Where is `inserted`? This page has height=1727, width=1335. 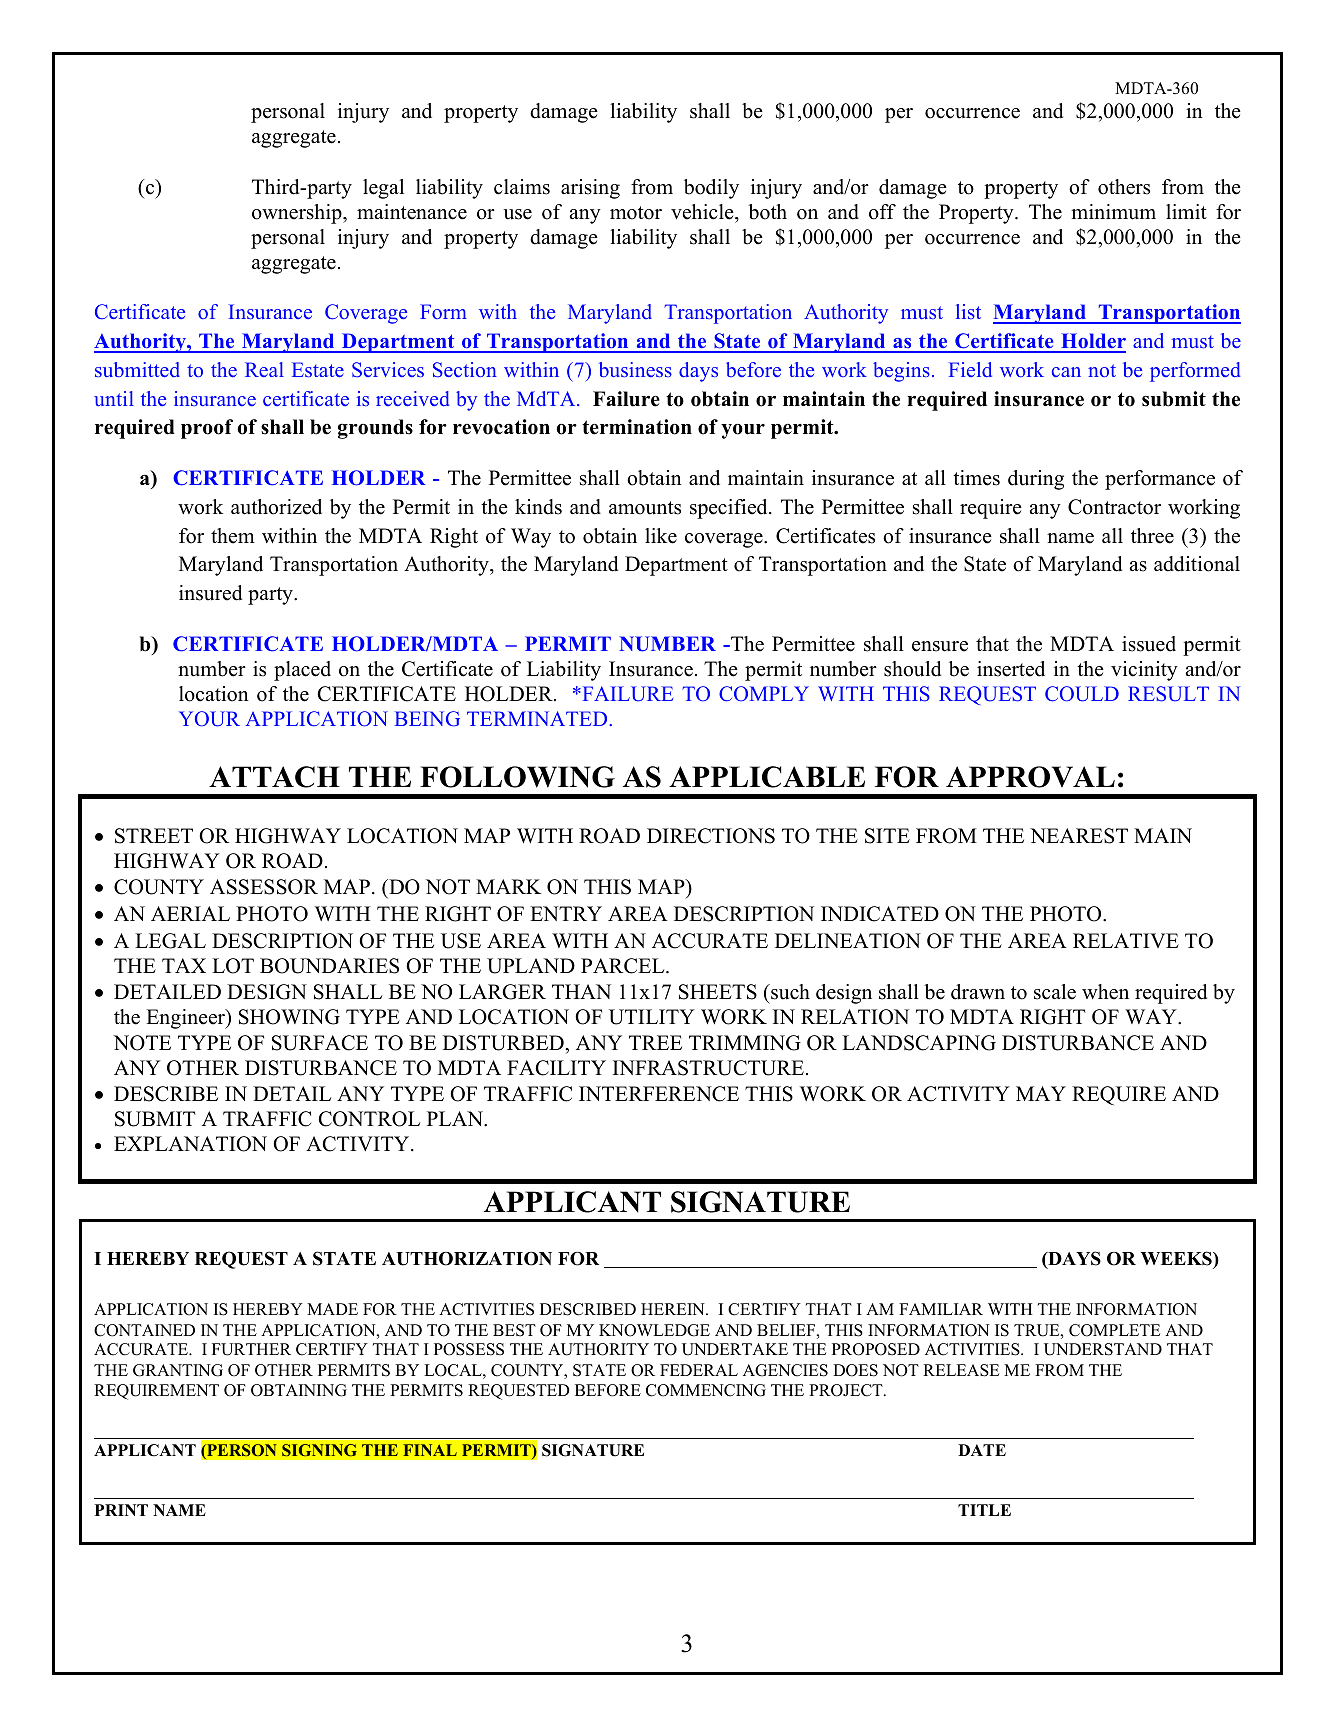 inserted is located at coordinates (1011, 669).
